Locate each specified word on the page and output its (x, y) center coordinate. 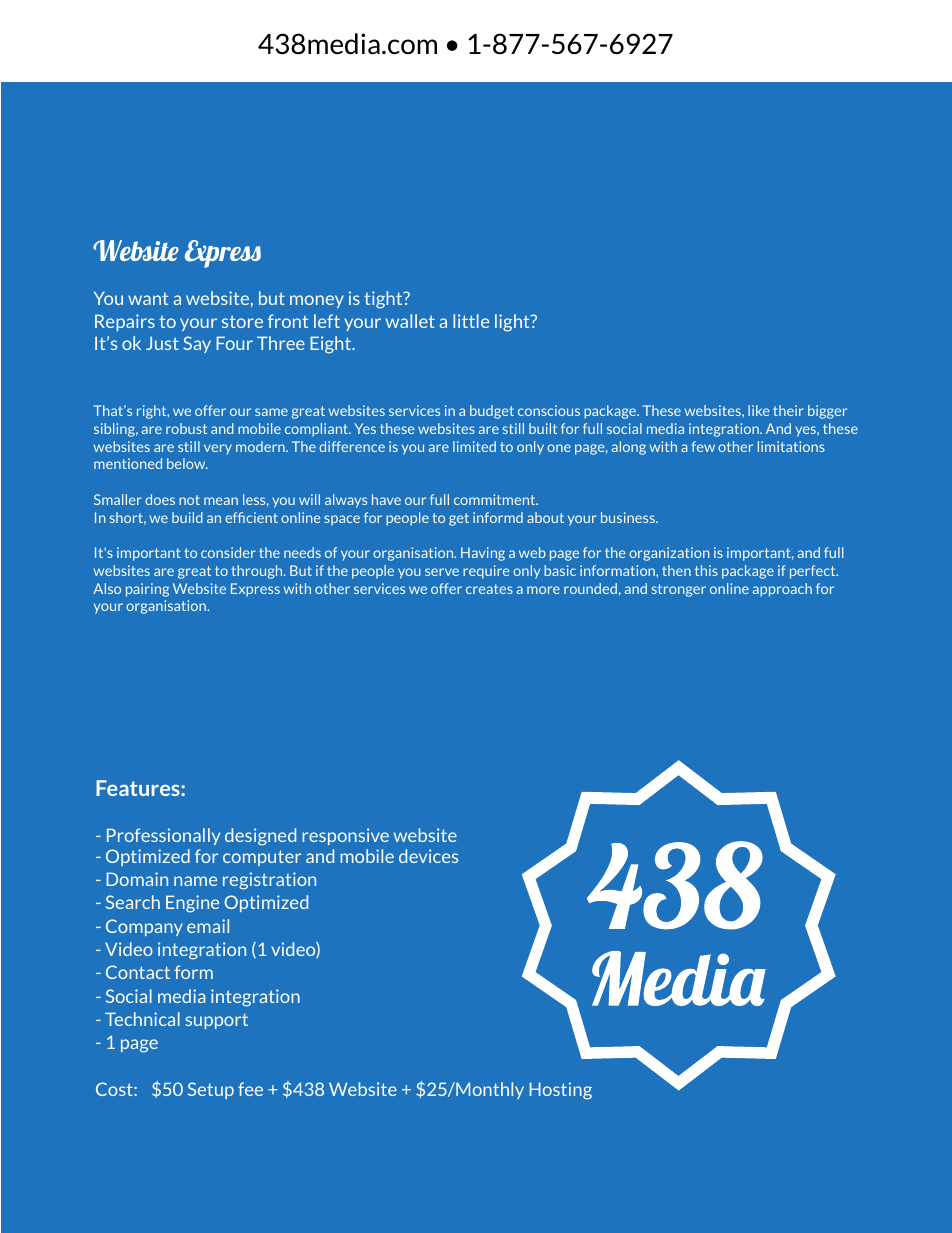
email (208, 926)
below (187, 463)
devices (428, 856)
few (703, 446)
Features (139, 788)
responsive (345, 836)
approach (782, 590)
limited (474, 446)
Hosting (560, 1091)
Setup (211, 1090)
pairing (147, 590)
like (758, 410)
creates (489, 589)
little (471, 321)
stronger (679, 590)
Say (197, 344)
